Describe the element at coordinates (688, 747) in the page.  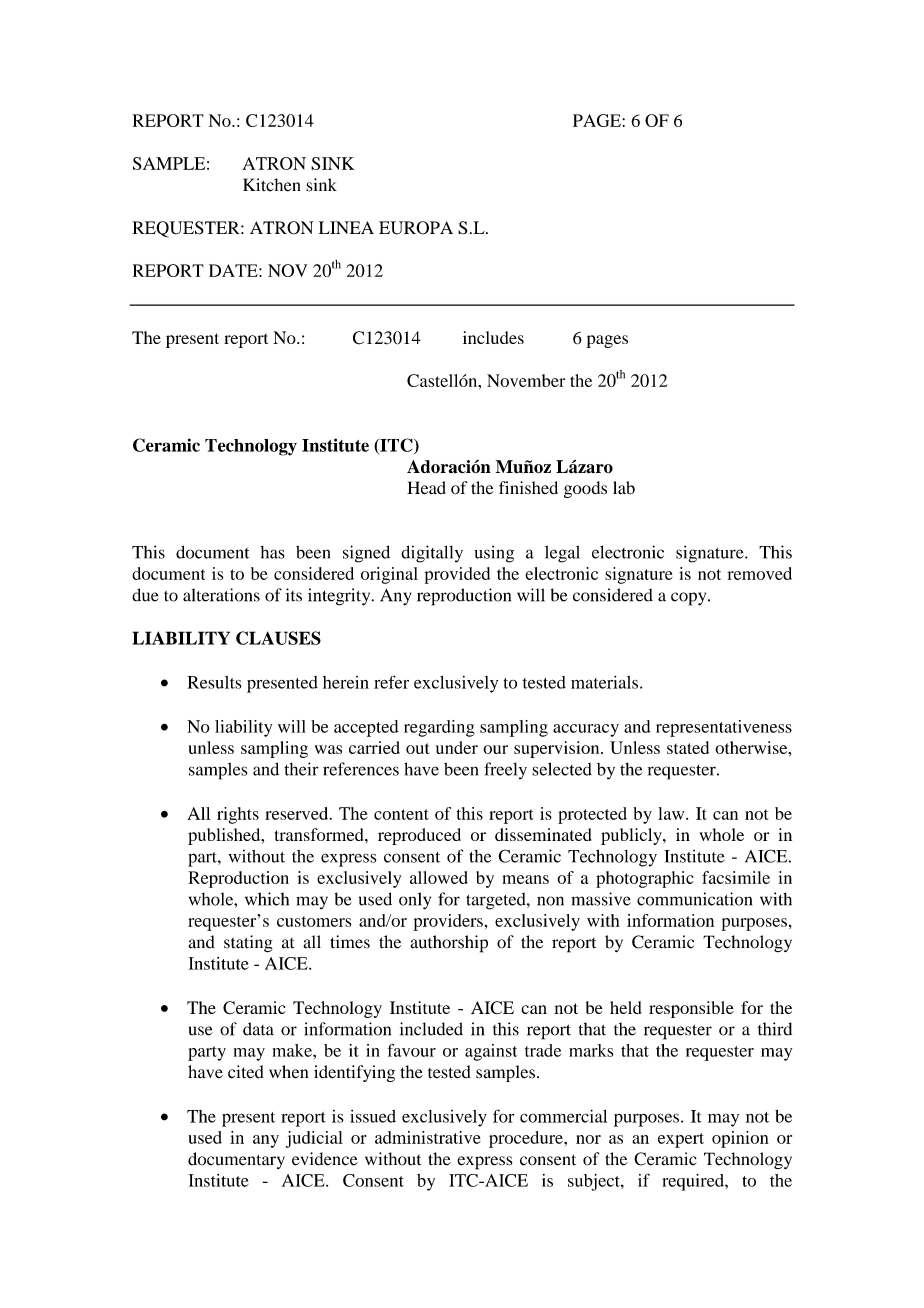
I see `stated` at that location.
